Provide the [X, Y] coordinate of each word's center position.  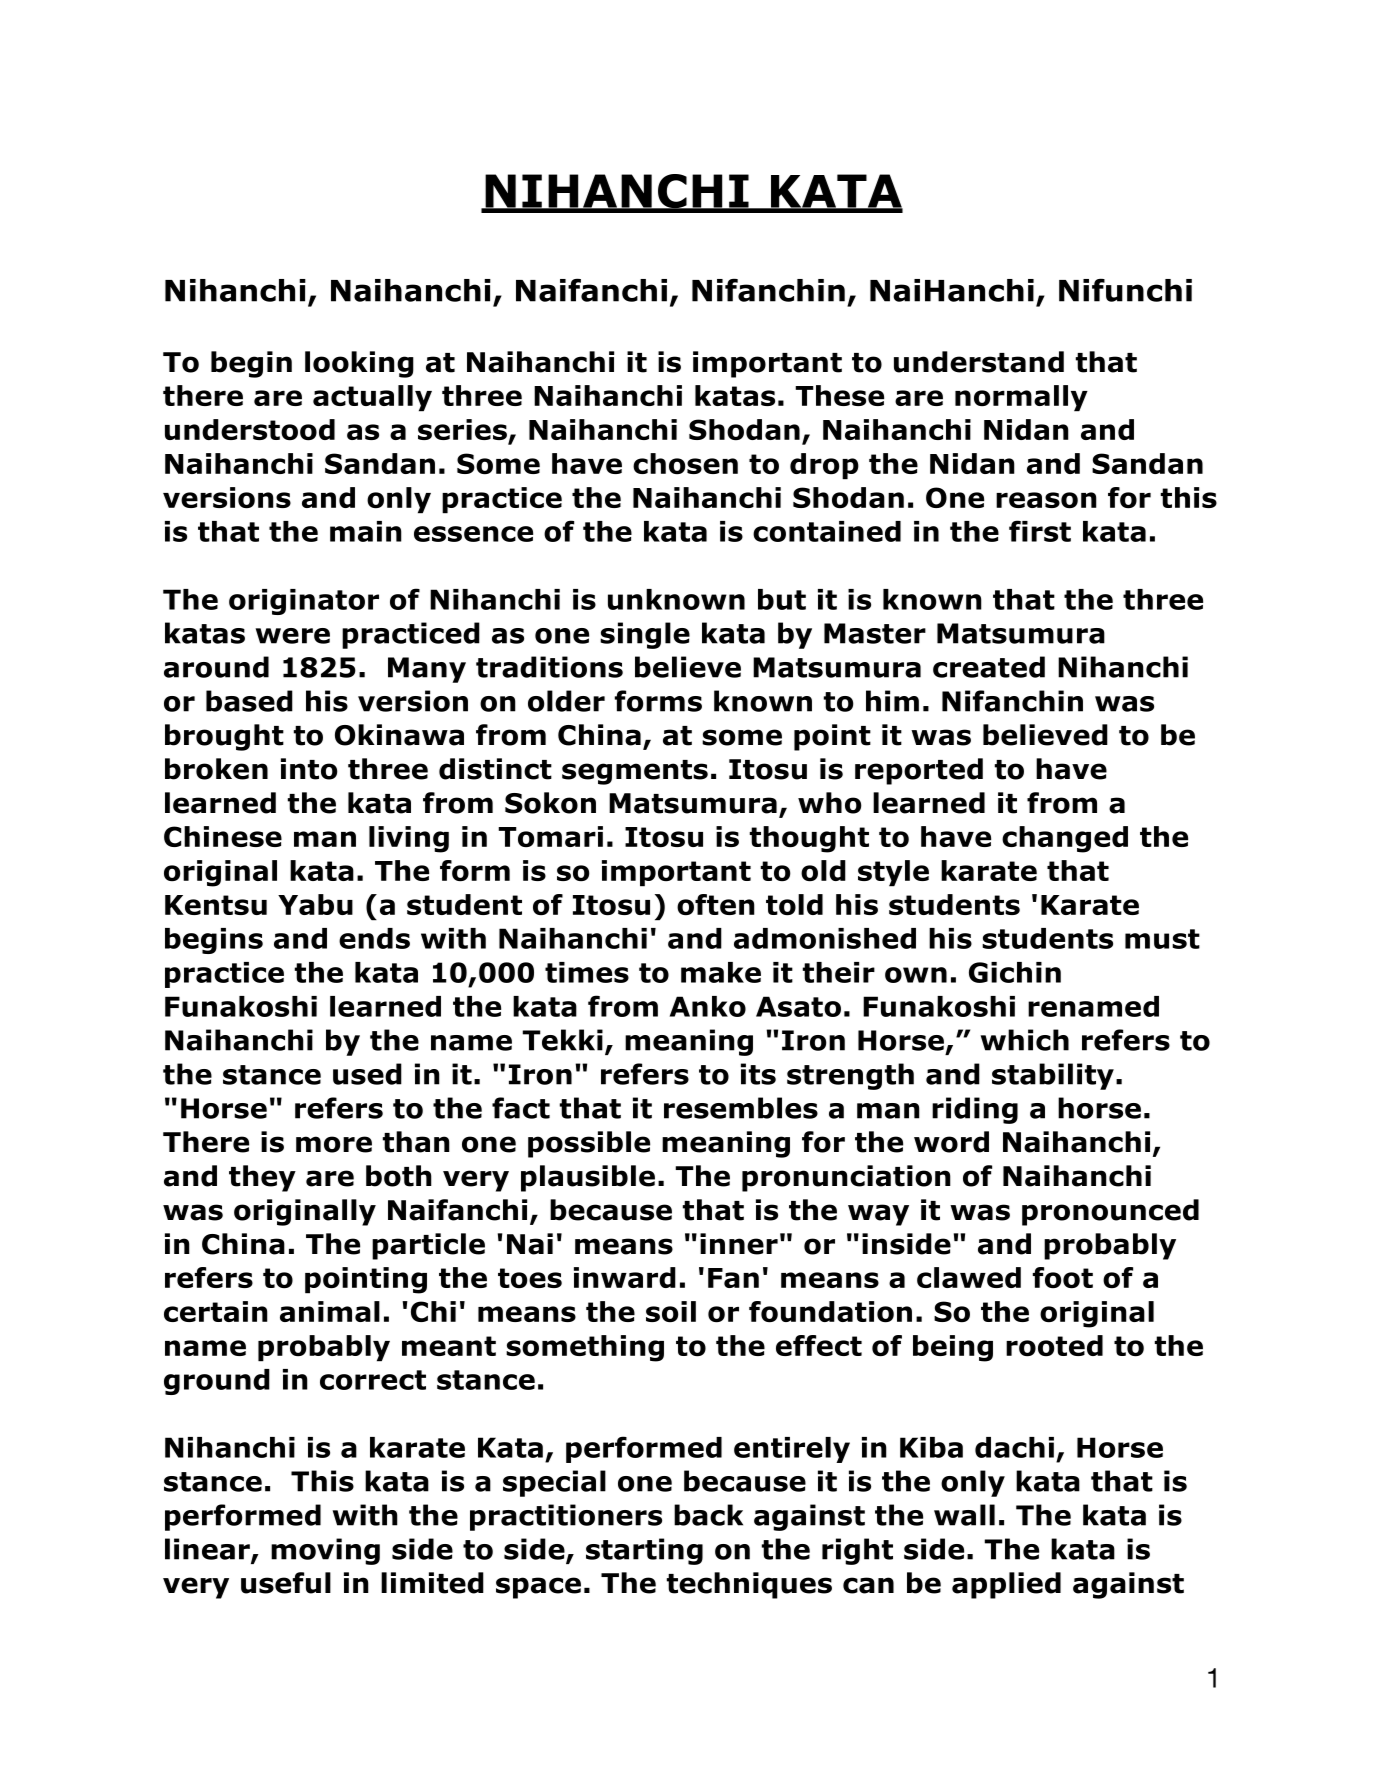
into [309, 769]
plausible [588, 1178]
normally [1021, 398]
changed [1065, 839]
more [334, 1144]
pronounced [1110, 1212]
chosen [685, 463]
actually [372, 398]
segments [635, 772]
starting [644, 1551]
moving [325, 1551]
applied [1006, 1585]
